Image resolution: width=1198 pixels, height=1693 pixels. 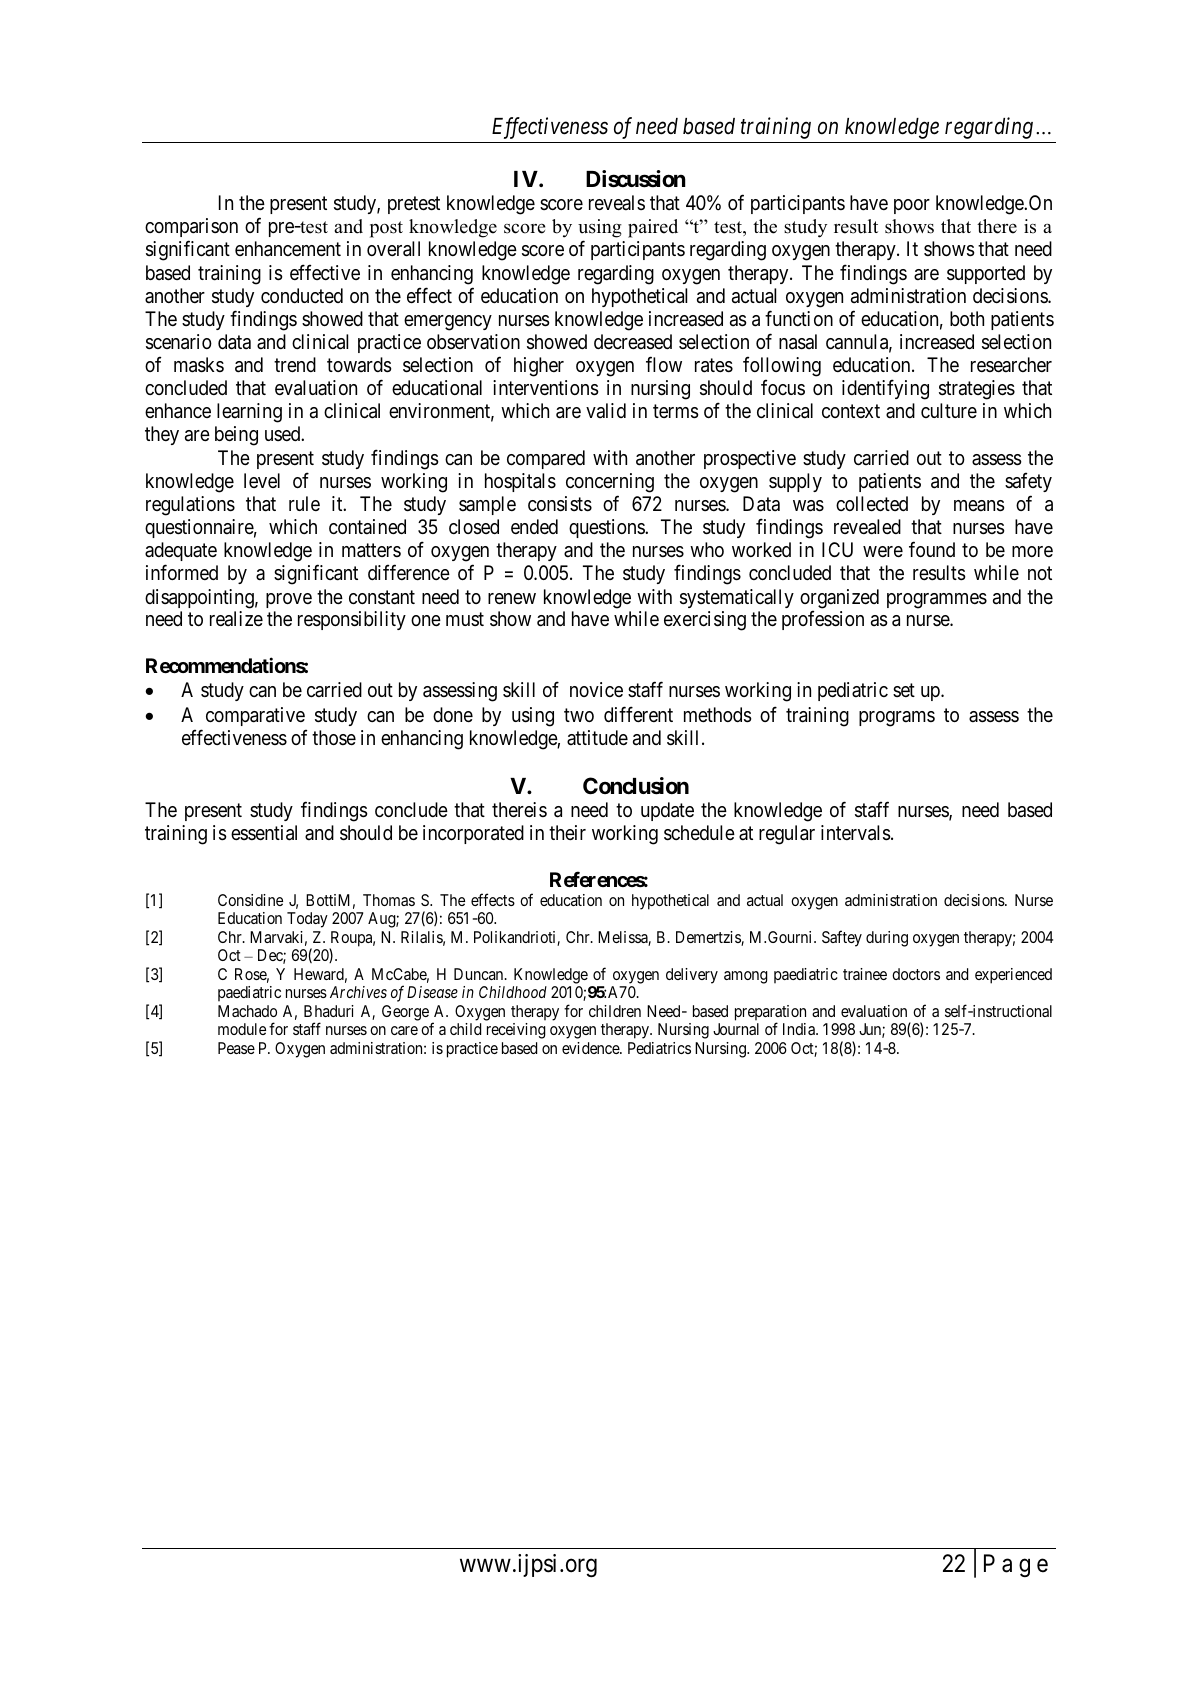 I want to click on poor, so click(x=912, y=206).
